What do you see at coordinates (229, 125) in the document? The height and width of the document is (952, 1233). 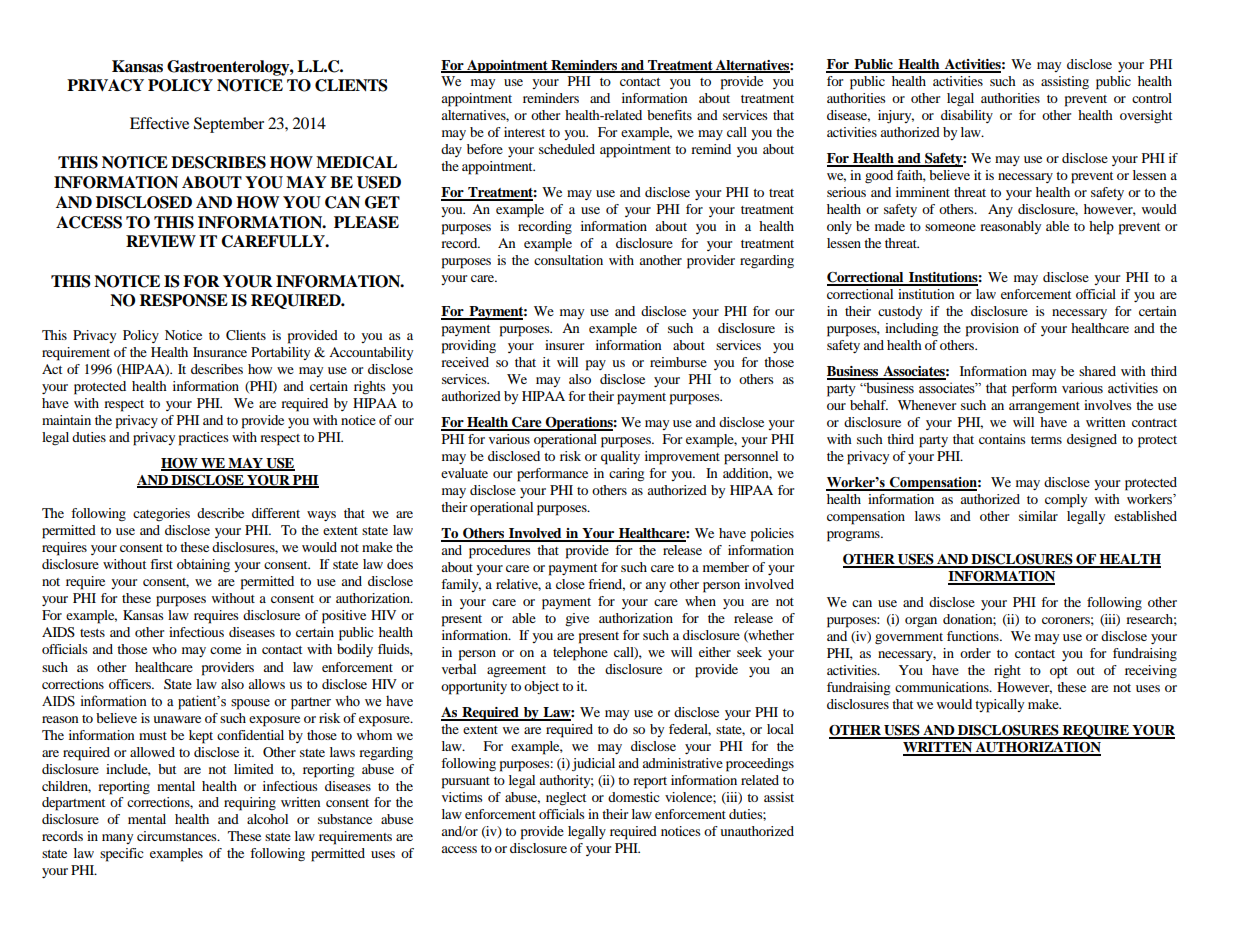 I see `September` at bounding box center [229, 125].
